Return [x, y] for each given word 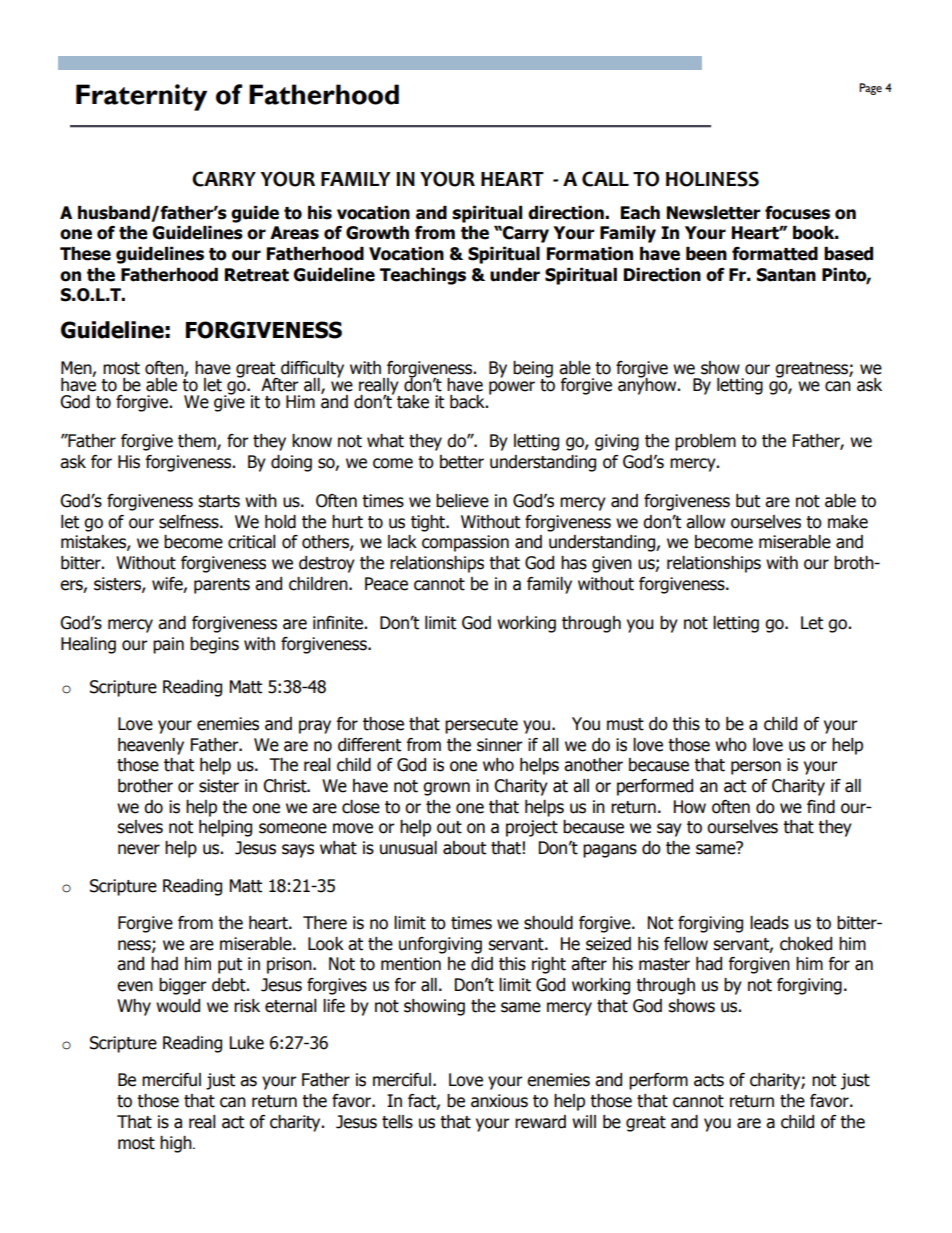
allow [705, 522]
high [177, 1144]
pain [168, 645]
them [198, 442]
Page [870, 89]
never [139, 849]
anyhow [648, 385]
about [464, 848]
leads [769, 923]
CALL [605, 179]
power [512, 388]
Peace [386, 584]
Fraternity [141, 97]
